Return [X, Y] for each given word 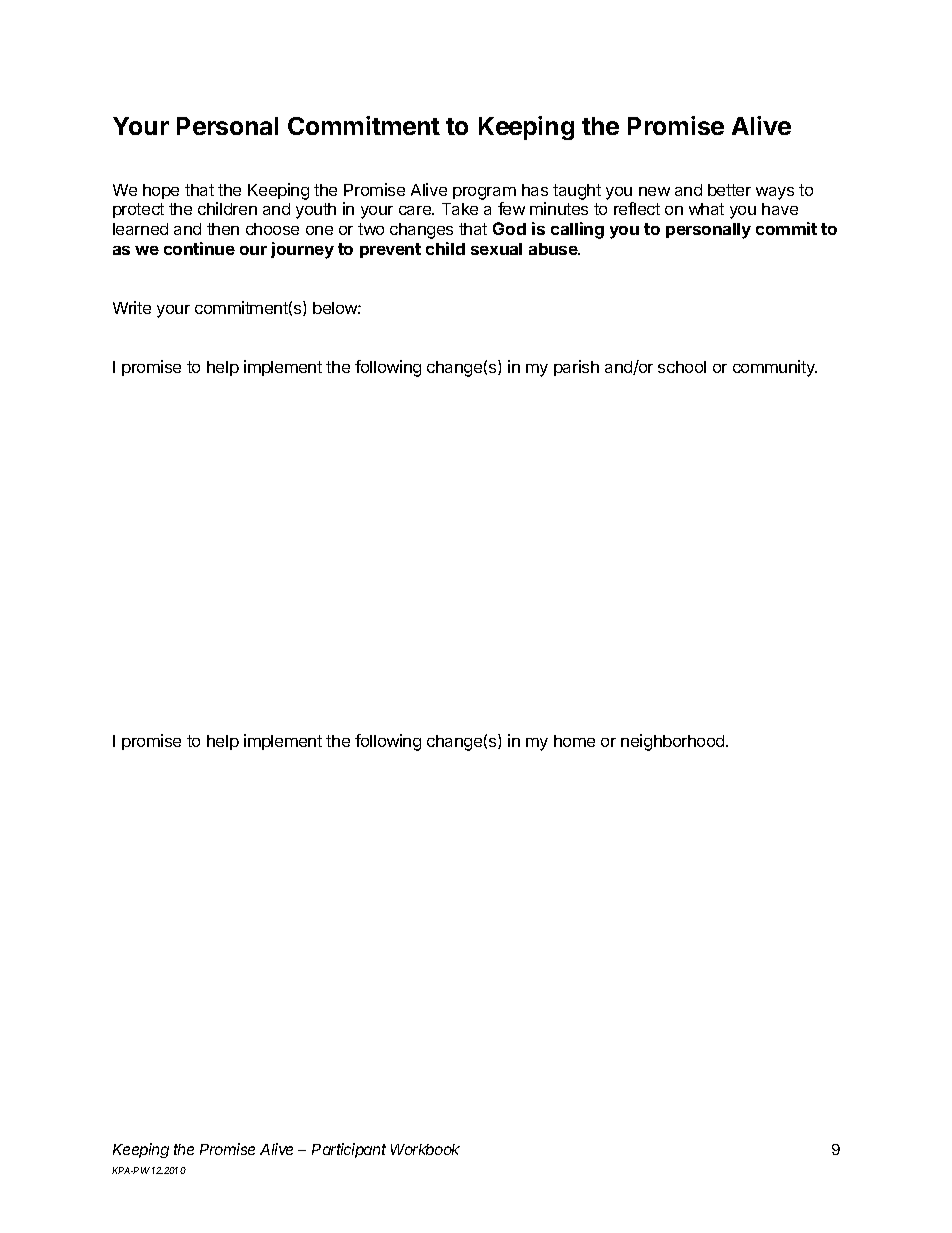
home [574, 741]
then [223, 229]
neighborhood [674, 742]
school [682, 367]
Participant [349, 1150]
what [706, 209]
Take [460, 209]
